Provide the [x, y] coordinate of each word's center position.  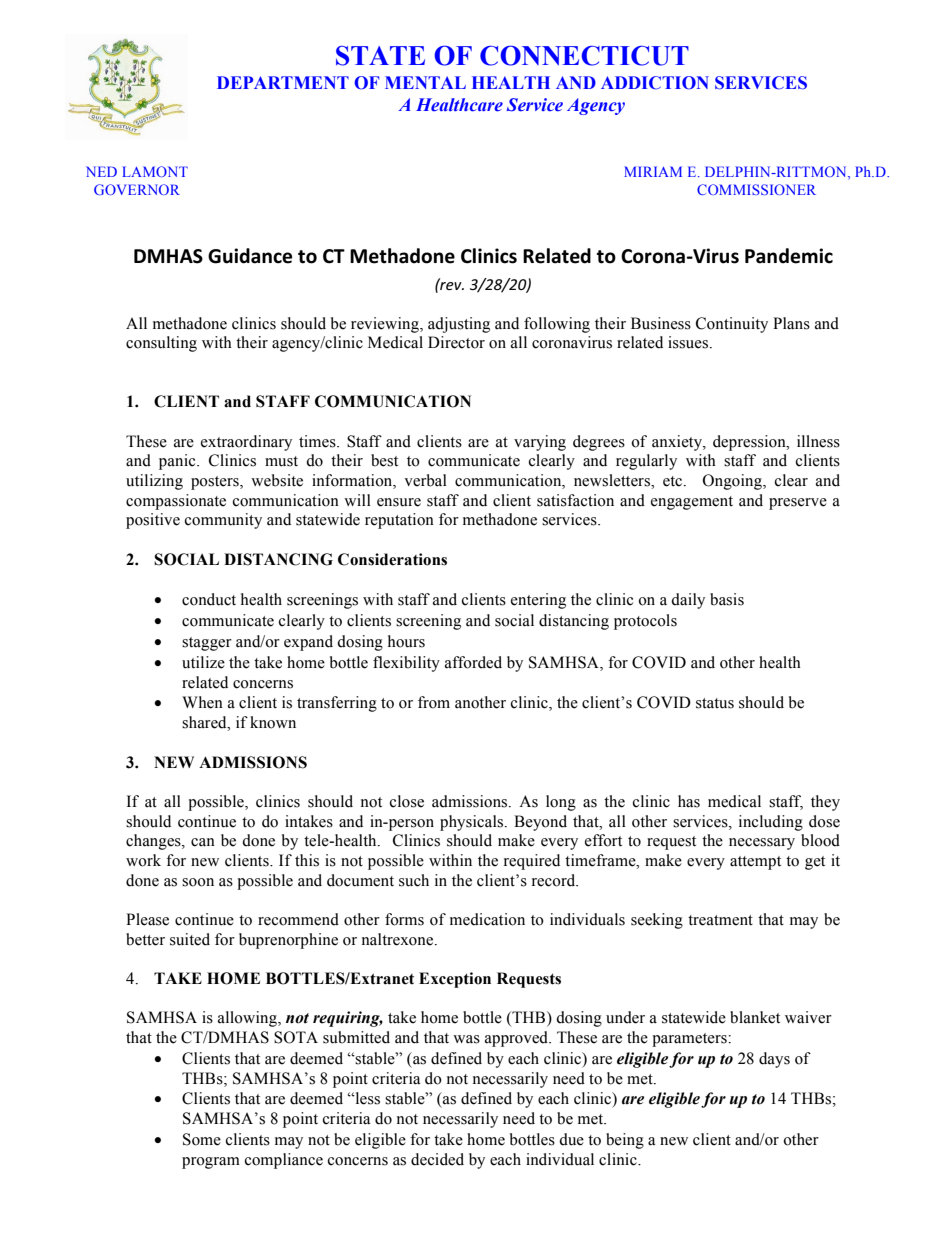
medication [487, 919]
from [434, 702]
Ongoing [733, 482]
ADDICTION [655, 83]
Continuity [732, 325]
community [223, 521]
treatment [720, 920]
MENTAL [425, 82]
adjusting [459, 325]
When [202, 702]
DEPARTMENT [283, 82]
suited [190, 939]
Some [202, 1139]
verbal [425, 480]
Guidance [250, 256]
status [715, 703]
